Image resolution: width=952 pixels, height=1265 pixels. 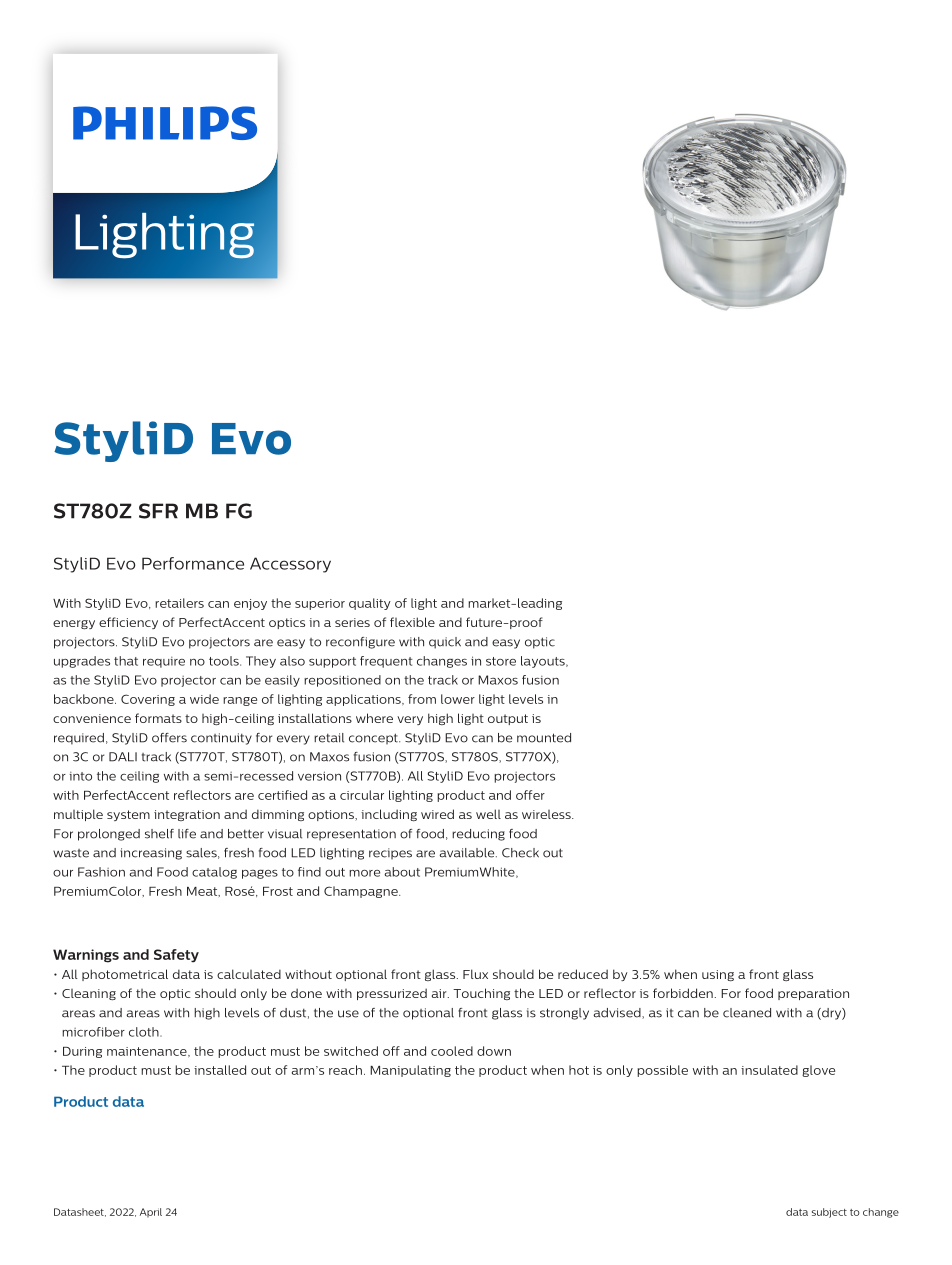 What do you see at coordinates (145, 1032) in the screenshot?
I see `cloth` at bounding box center [145, 1032].
